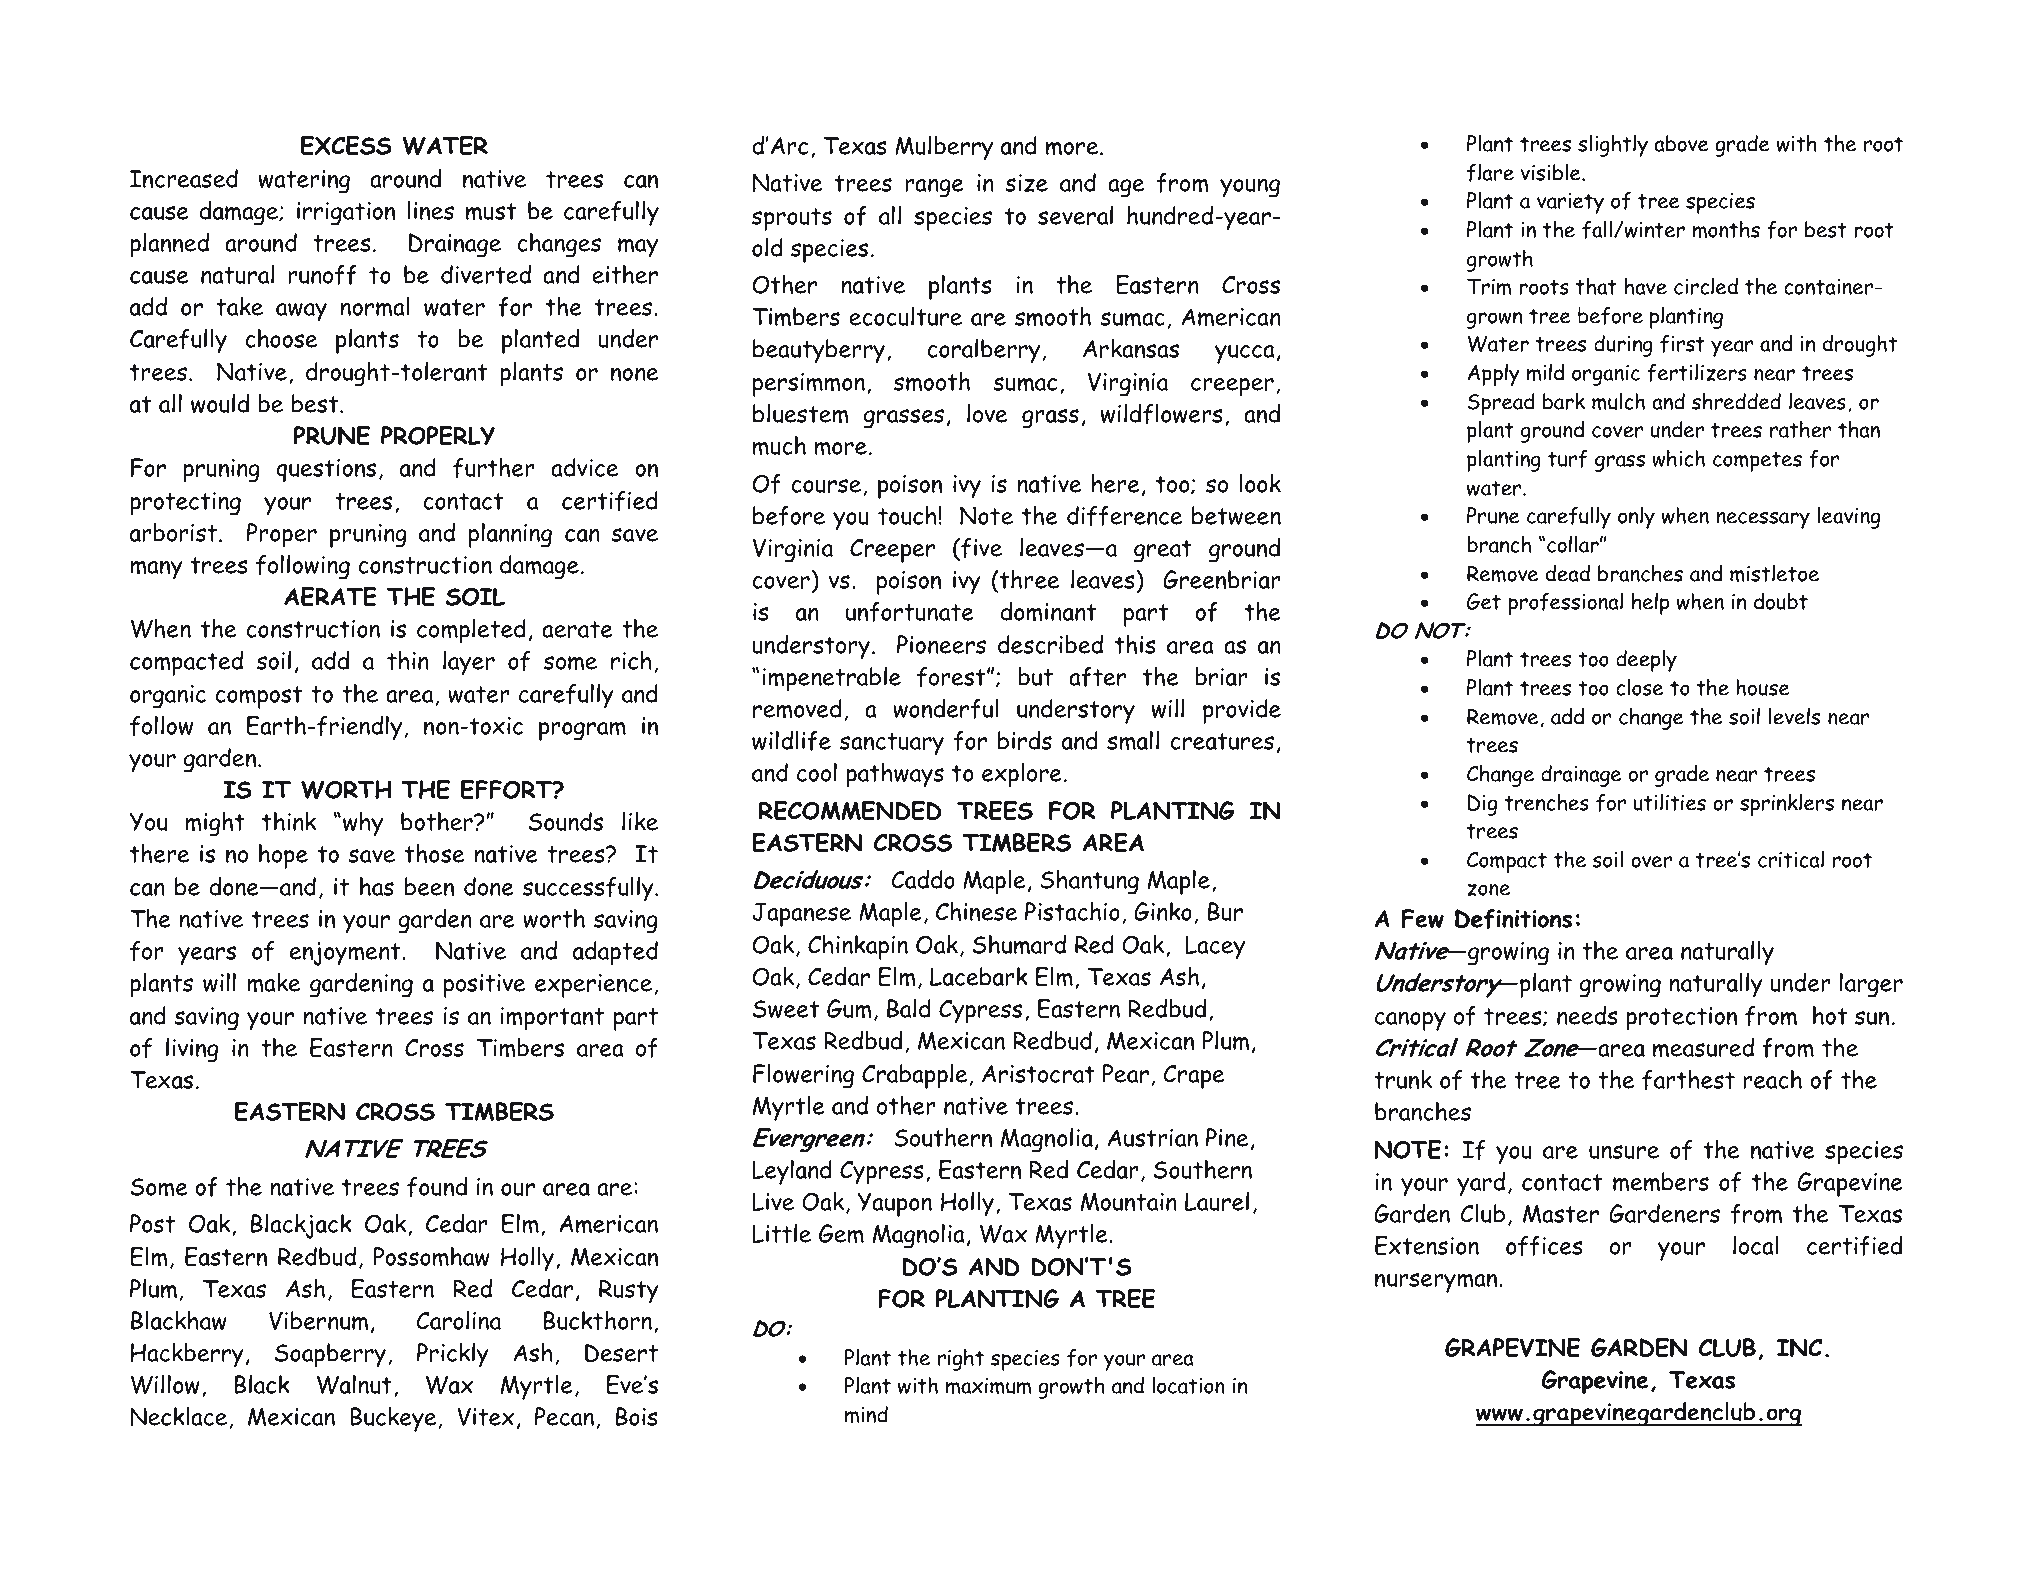  I want to click on deeply, so click(1646, 661).
